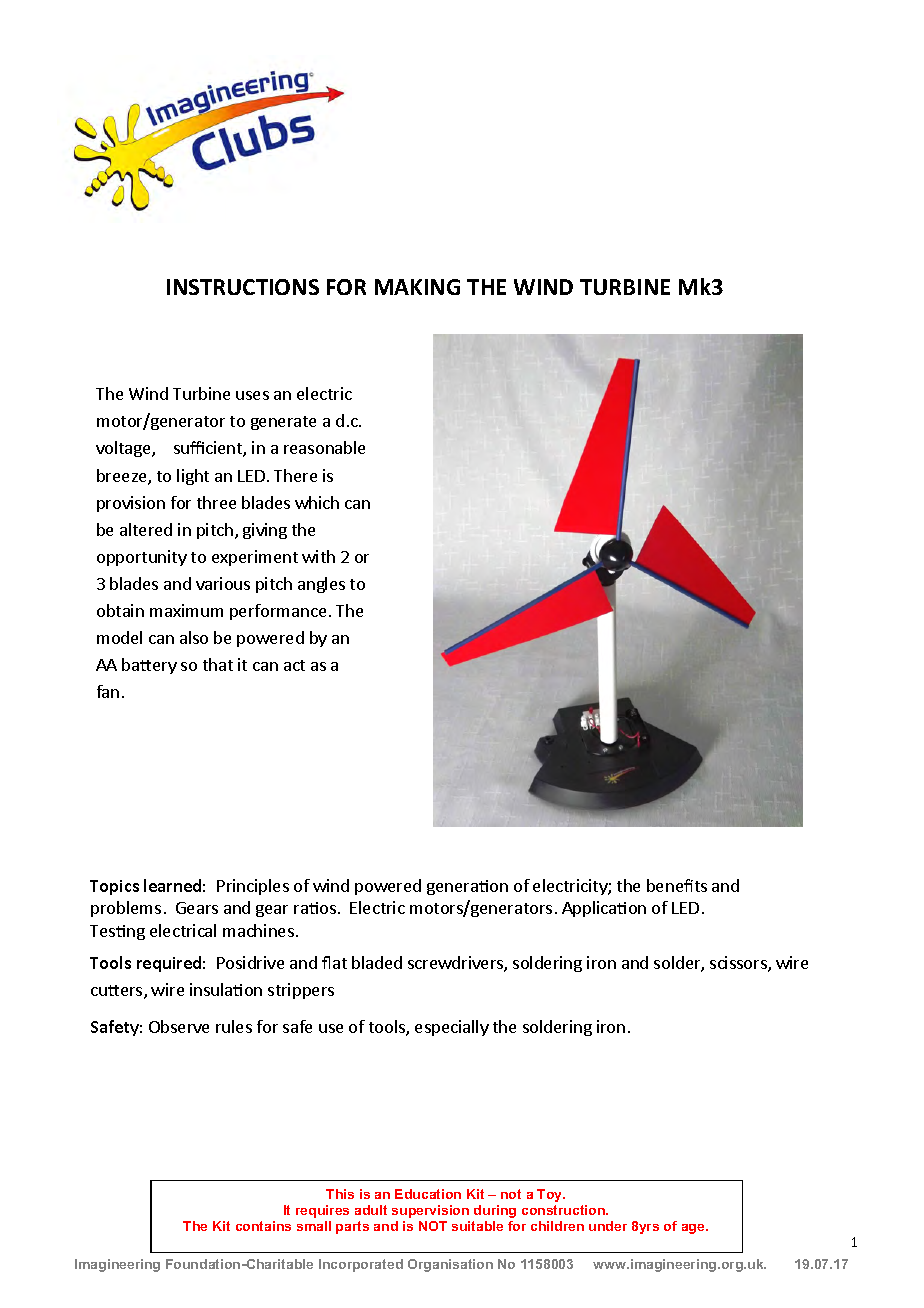 Image resolution: width=924 pixels, height=1308 pixels. What do you see at coordinates (243, 287) in the screenshot?
I see `INSTRUCTIONS` at bounding box center [243, 287].
